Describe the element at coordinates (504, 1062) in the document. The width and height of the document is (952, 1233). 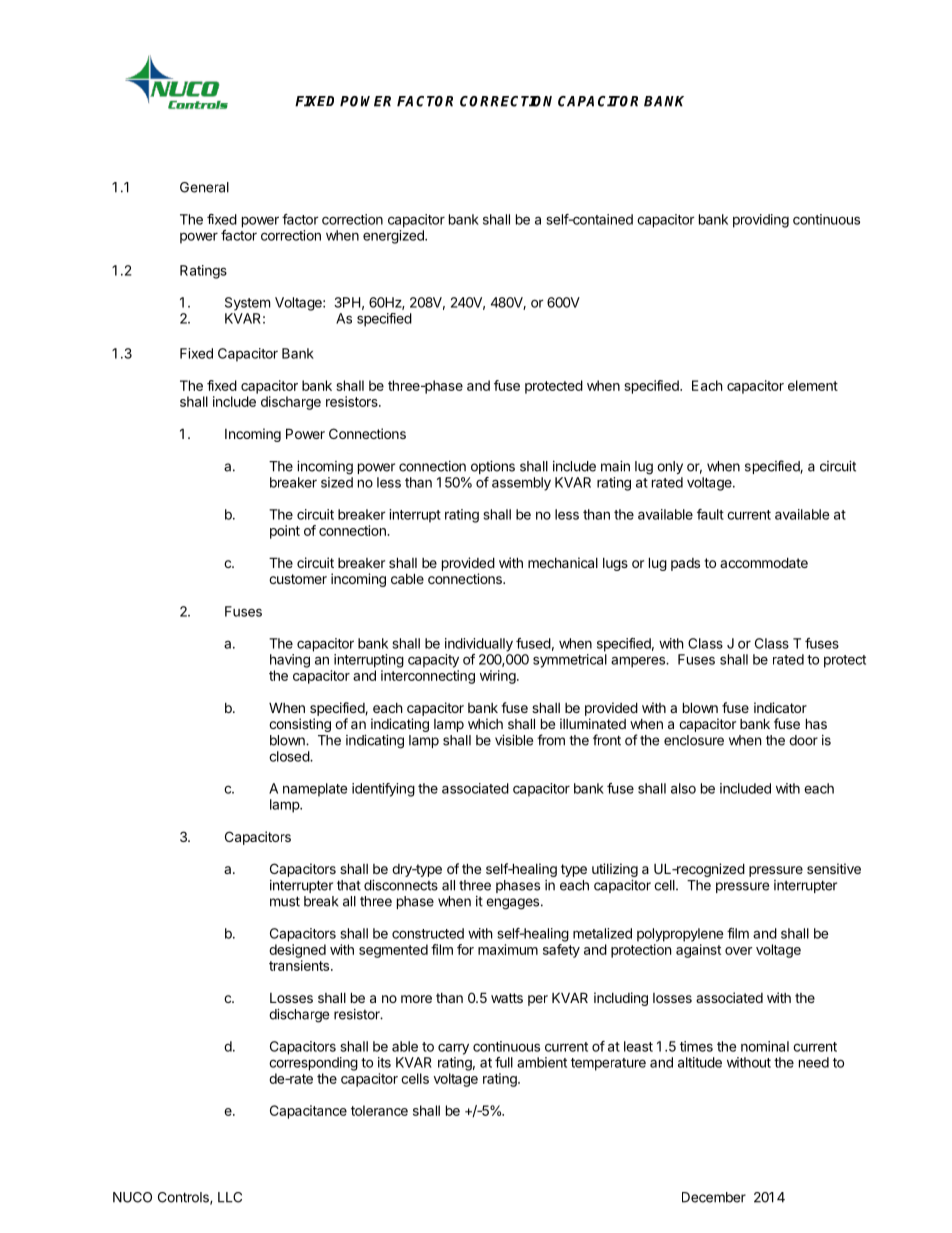
I see `full` at that location.
